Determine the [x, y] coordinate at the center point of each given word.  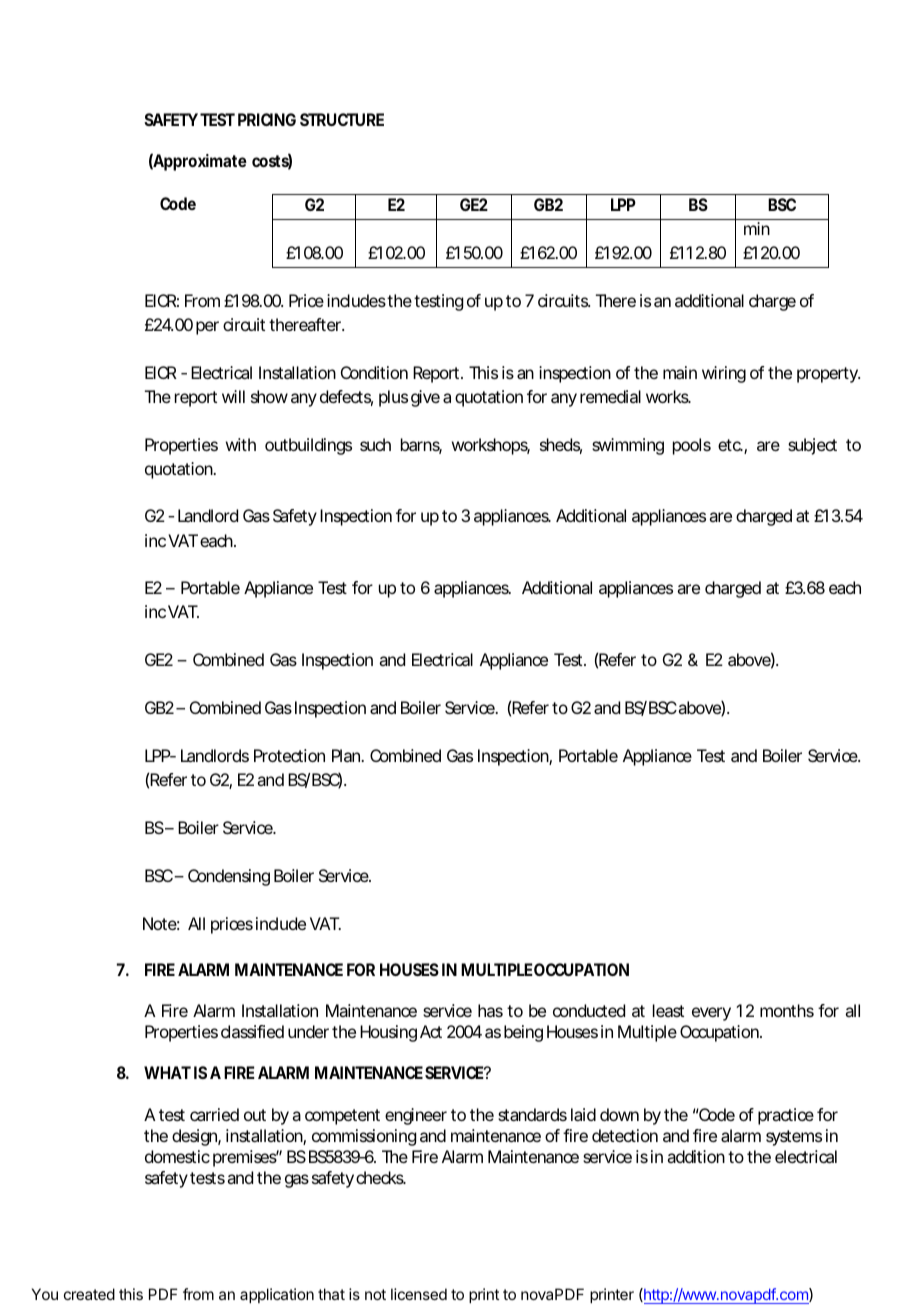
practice [786, 1116]
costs [272, 162]
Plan [348, 755]
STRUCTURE [342, 119]
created [89, 1294]
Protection [289, 755]
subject [812, 446]
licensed [419, 1294]
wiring [724, 374]
